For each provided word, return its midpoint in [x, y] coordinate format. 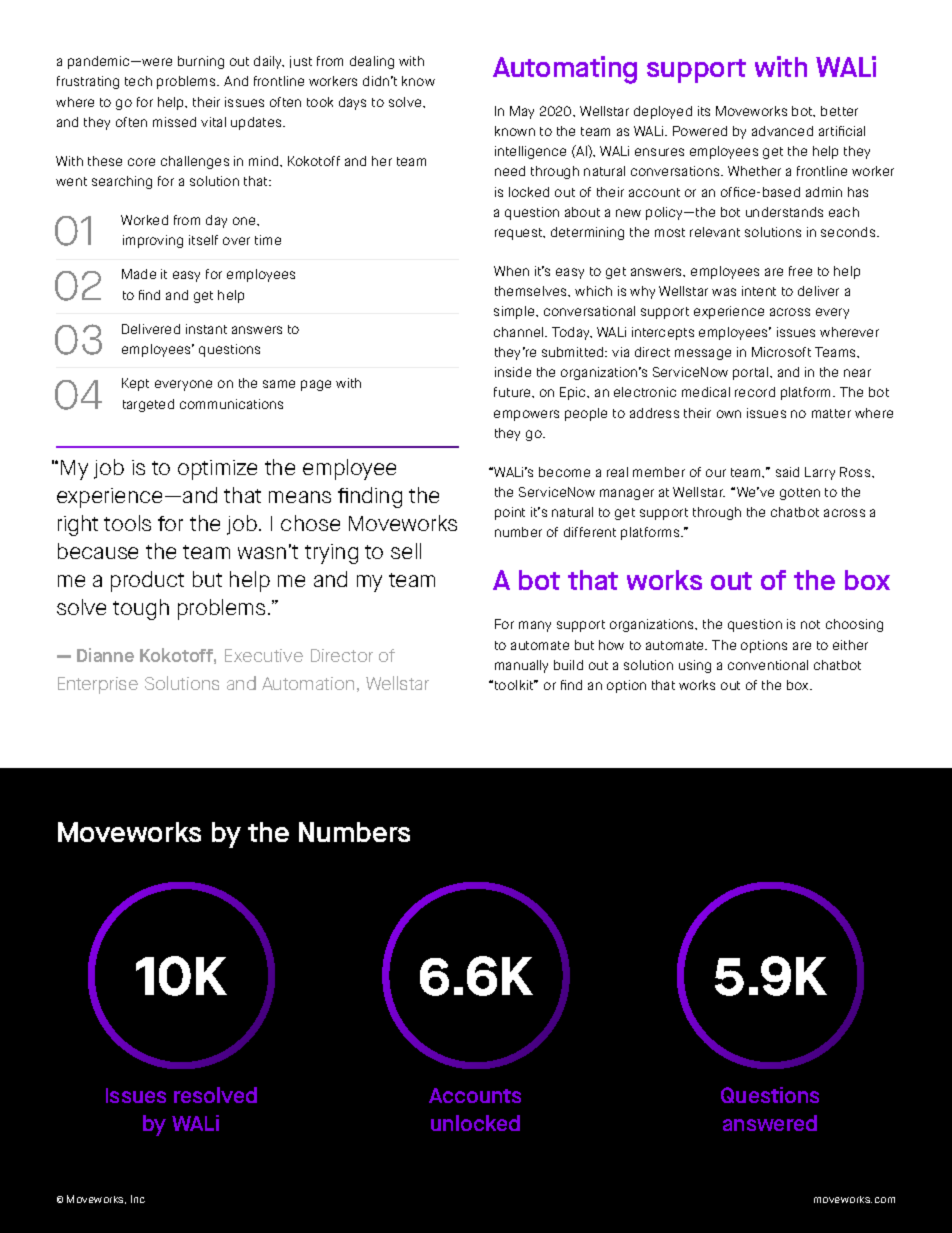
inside [513, 372]
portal [752, 373]
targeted [148, 405]
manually [521, 666]
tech [138, 81]
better [839, 111]
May [522, 112]
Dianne [105, 655]
